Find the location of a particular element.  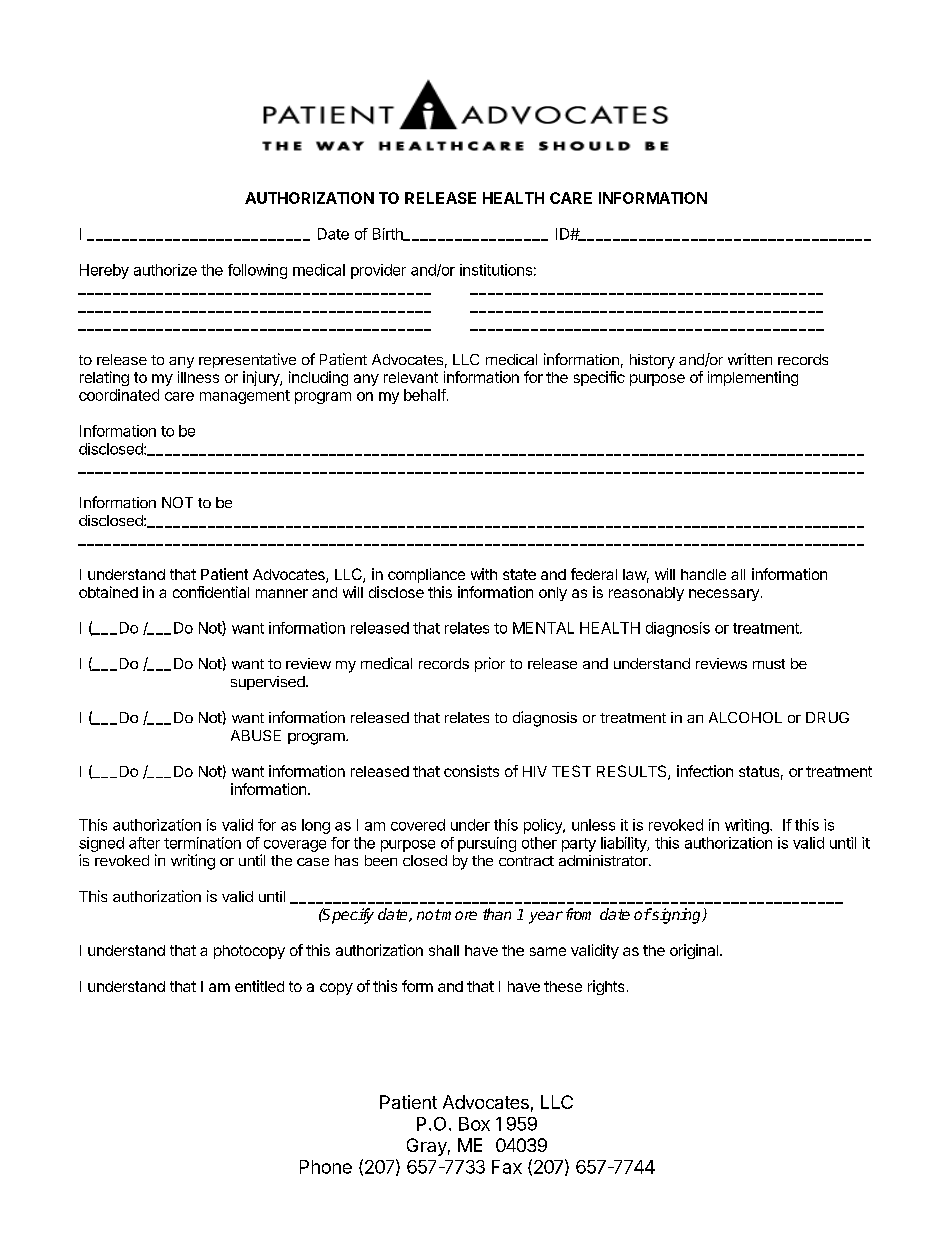

original is located at coordinates (694, 951).
